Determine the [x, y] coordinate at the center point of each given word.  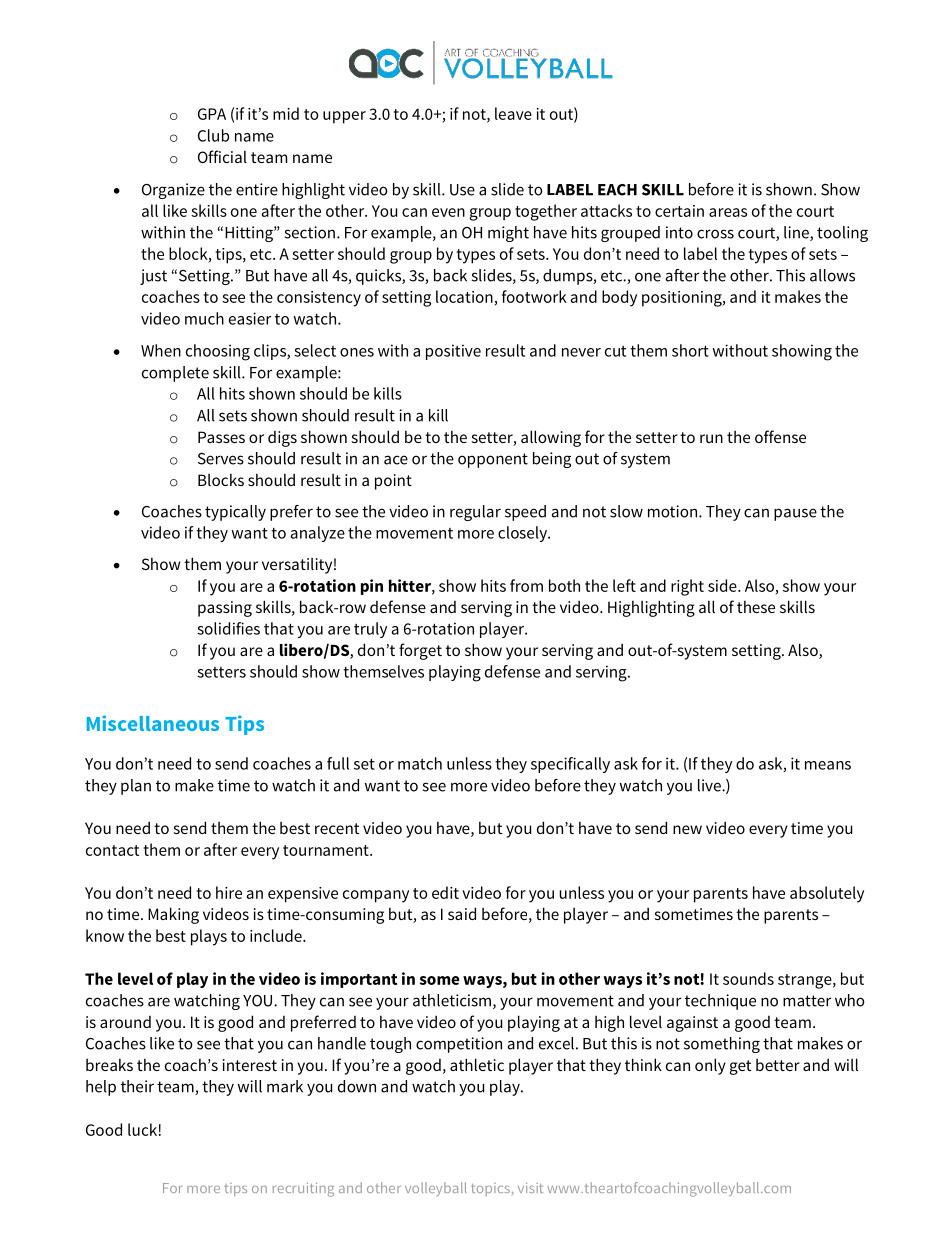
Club [213, 135]
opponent [493, 460]
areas [728, 212]
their [137, 1086]
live [710, 785]
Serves [221, 459]
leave [513, 113]
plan [136, 787]
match [420, 763]
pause [795, 514]
